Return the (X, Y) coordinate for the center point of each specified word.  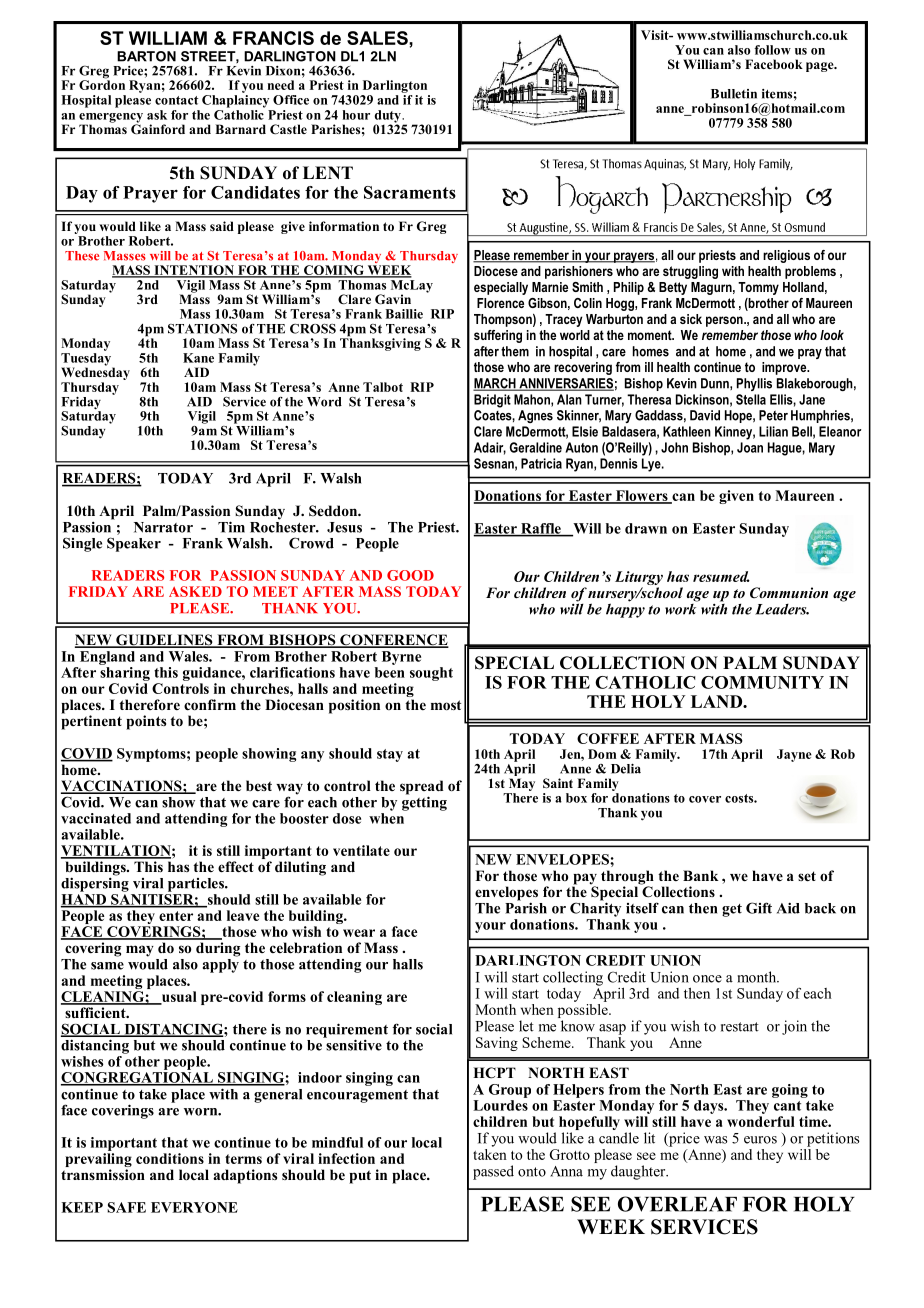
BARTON (146, 56)
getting (424, 802)
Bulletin (734, 94)
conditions (170, 1158)
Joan (750, 447)
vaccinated (96, 818)
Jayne (794, 755)
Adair (490, 448)
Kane (198, 358)
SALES (378, 38)
